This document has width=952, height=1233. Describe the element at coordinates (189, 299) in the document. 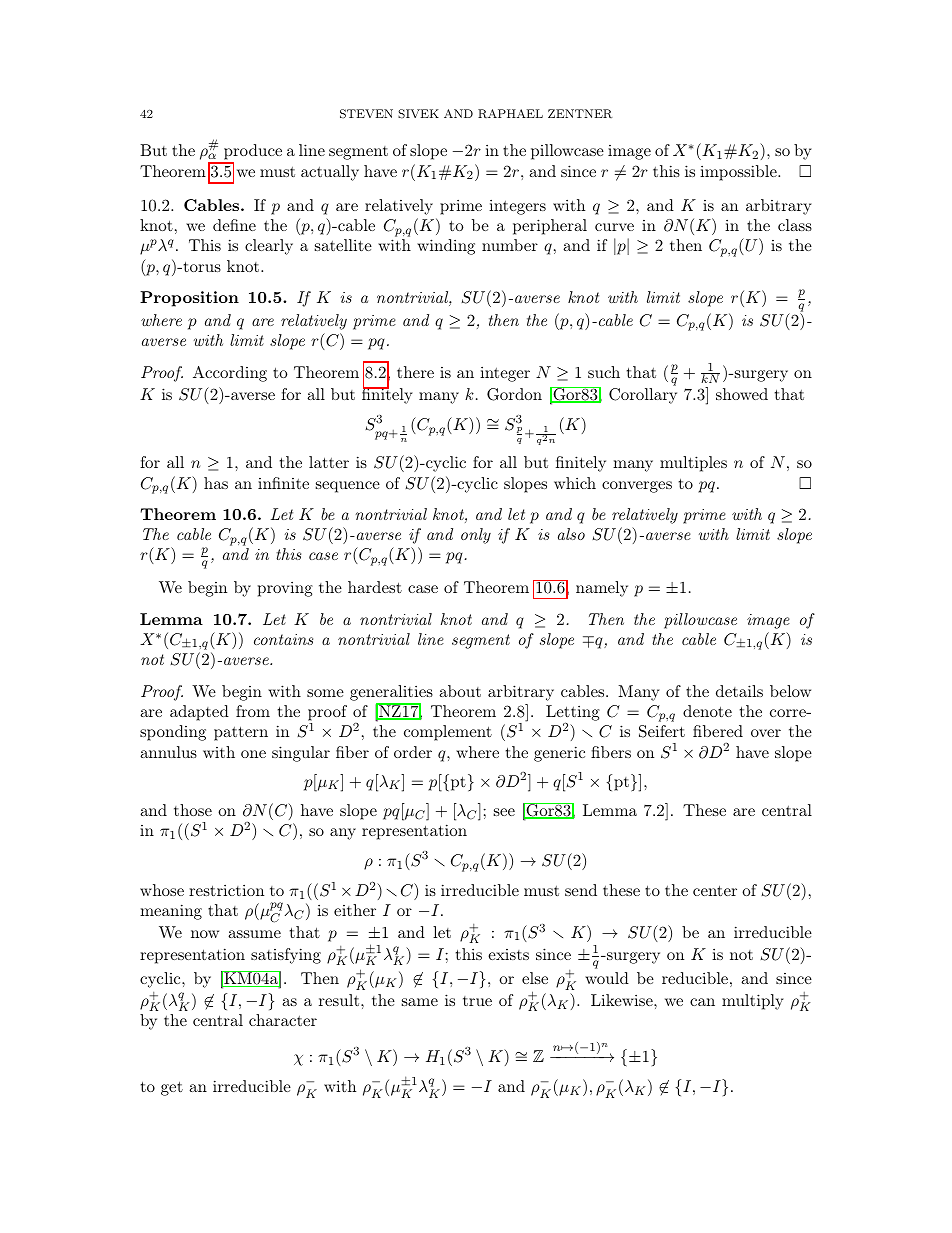

I see `Proposition` at that location.
